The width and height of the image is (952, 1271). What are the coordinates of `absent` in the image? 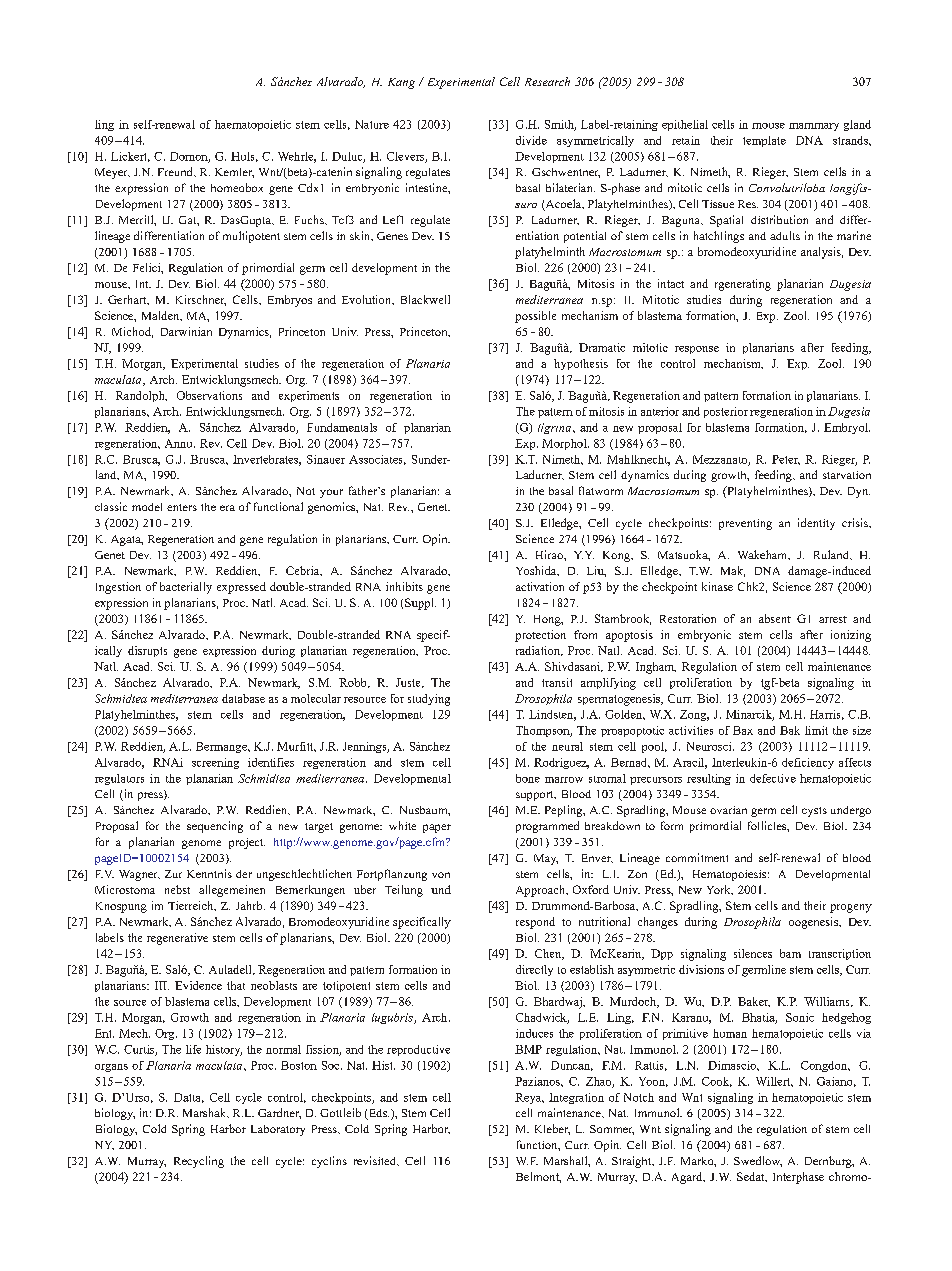 It's located at (775, 618).
